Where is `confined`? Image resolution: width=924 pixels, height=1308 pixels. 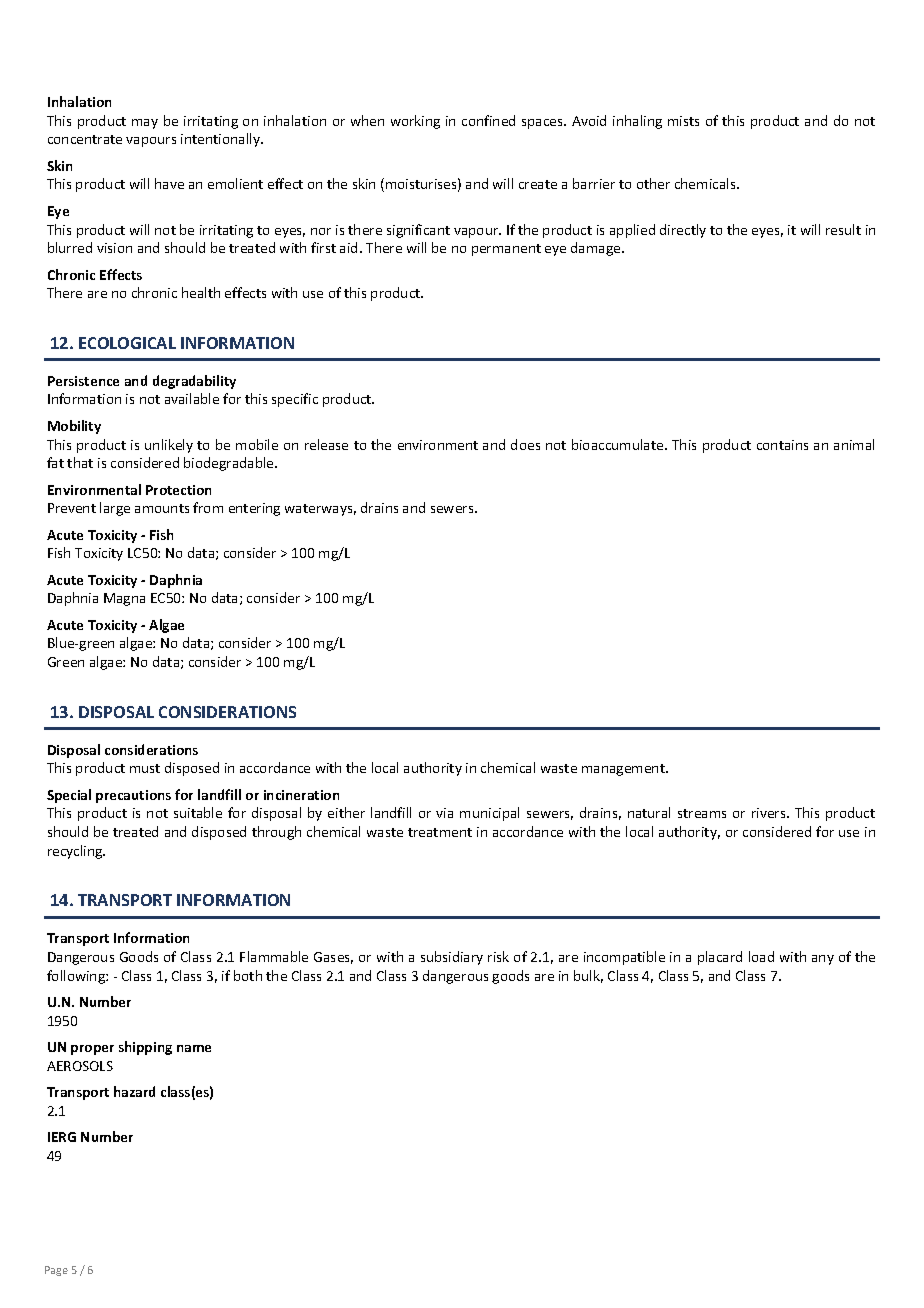 confined is located at coordinates (488, 120).
